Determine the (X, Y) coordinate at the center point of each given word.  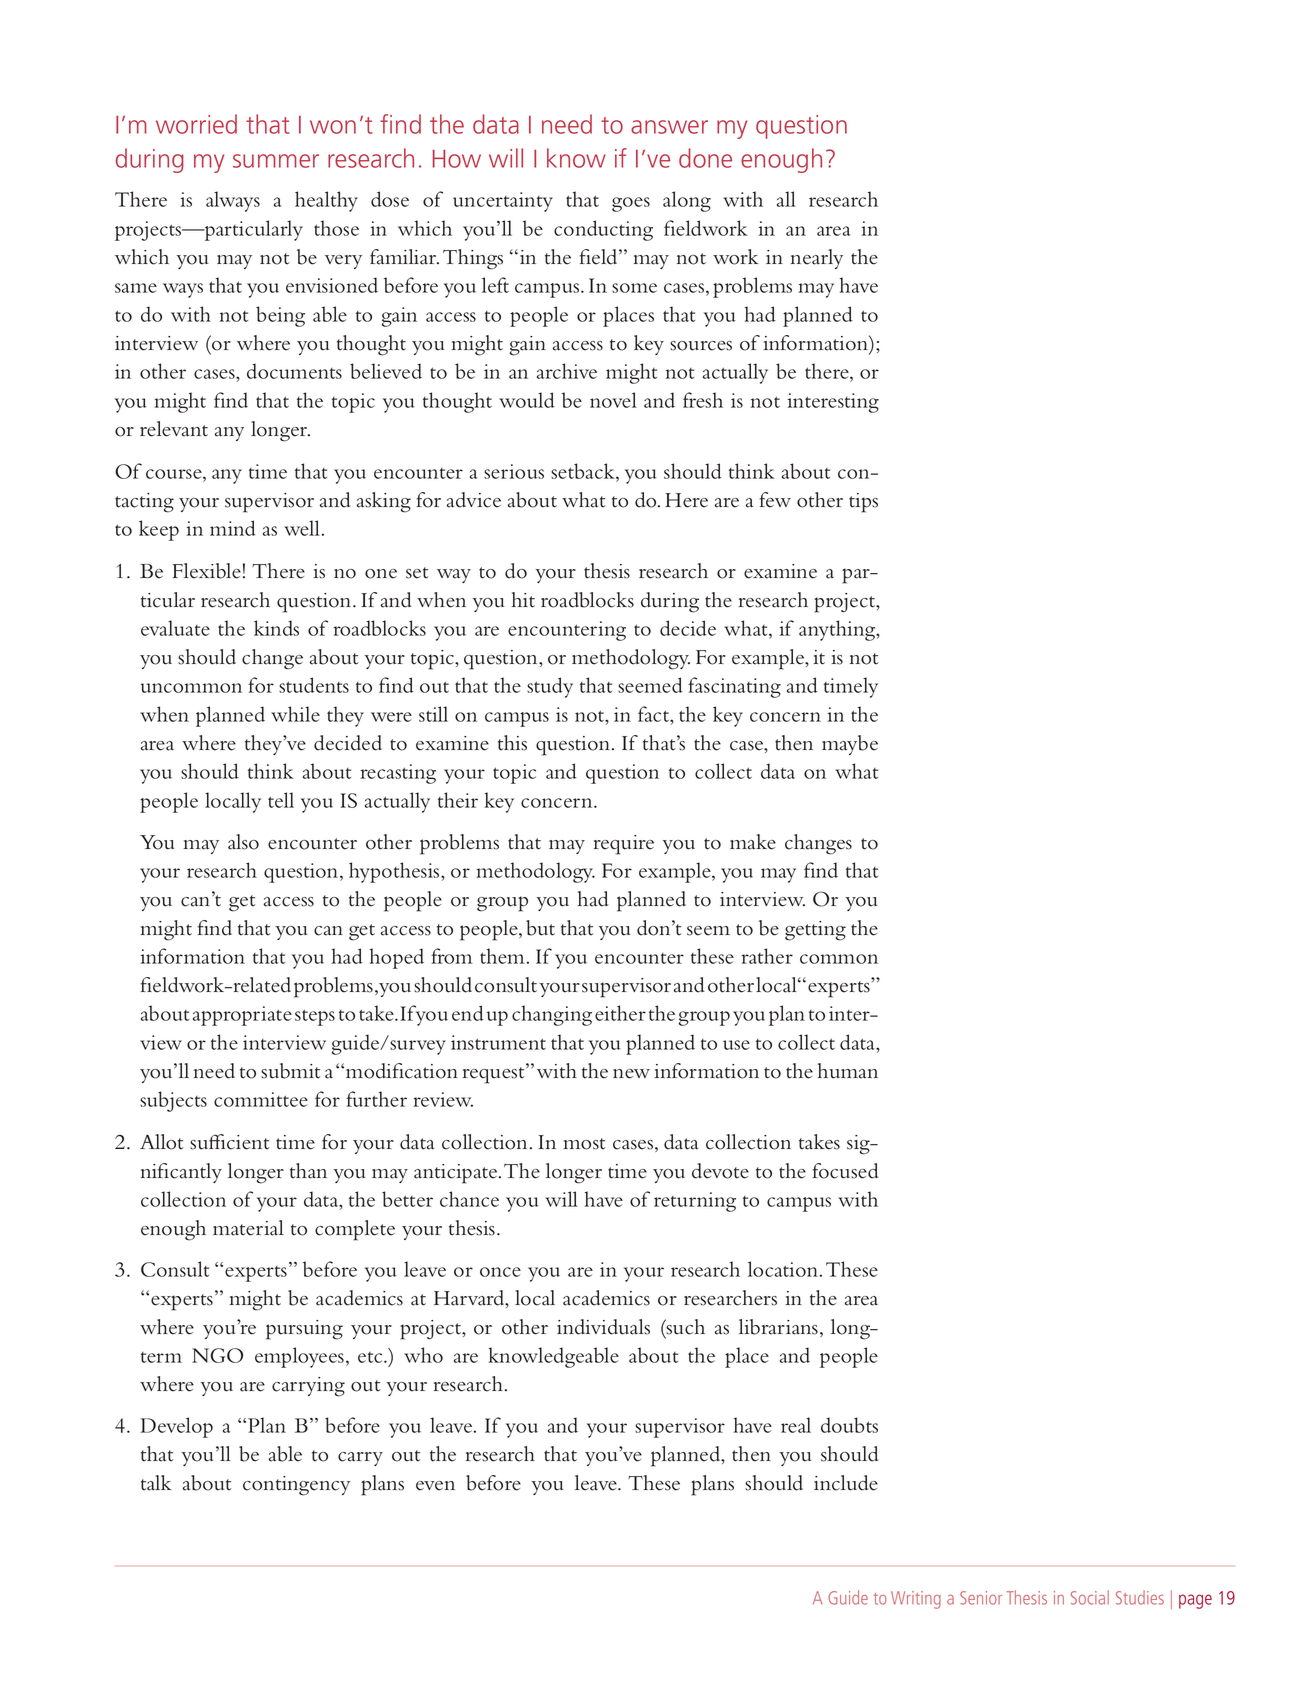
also (243, 842)
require (624, 845)
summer (276, 161)
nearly (817, 259)
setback (584, 471)
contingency (296, 1486)
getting (815, 931)
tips (863, 503)
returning (695, 1202)
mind (233, 528)
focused (845, 1171)
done (705, 158)
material (248, 1228)
